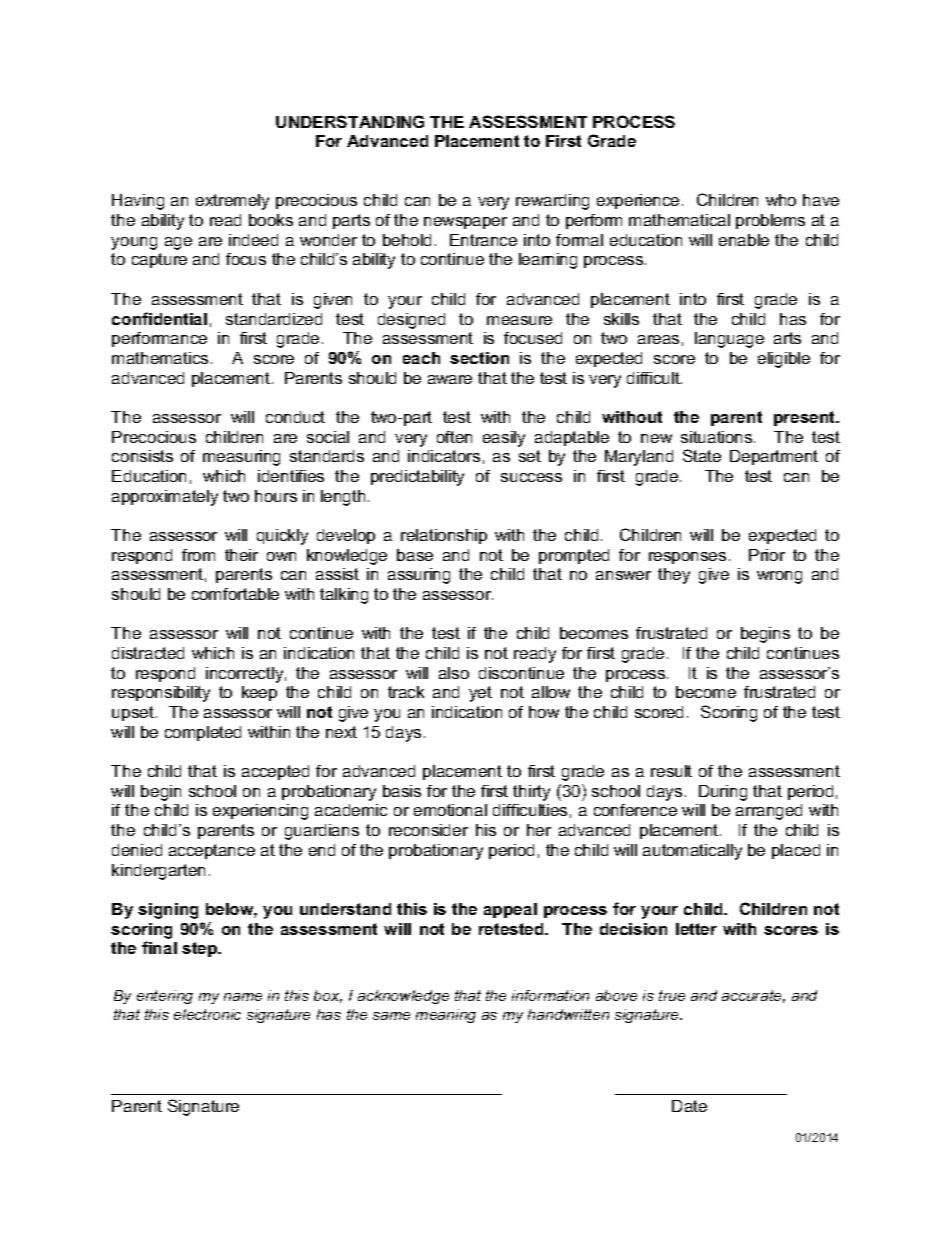 This document has width=952, height=1233. What do you see at coordinates (465, 223) in the document?
I see `newspaper` at bounding box center [465, 223].
